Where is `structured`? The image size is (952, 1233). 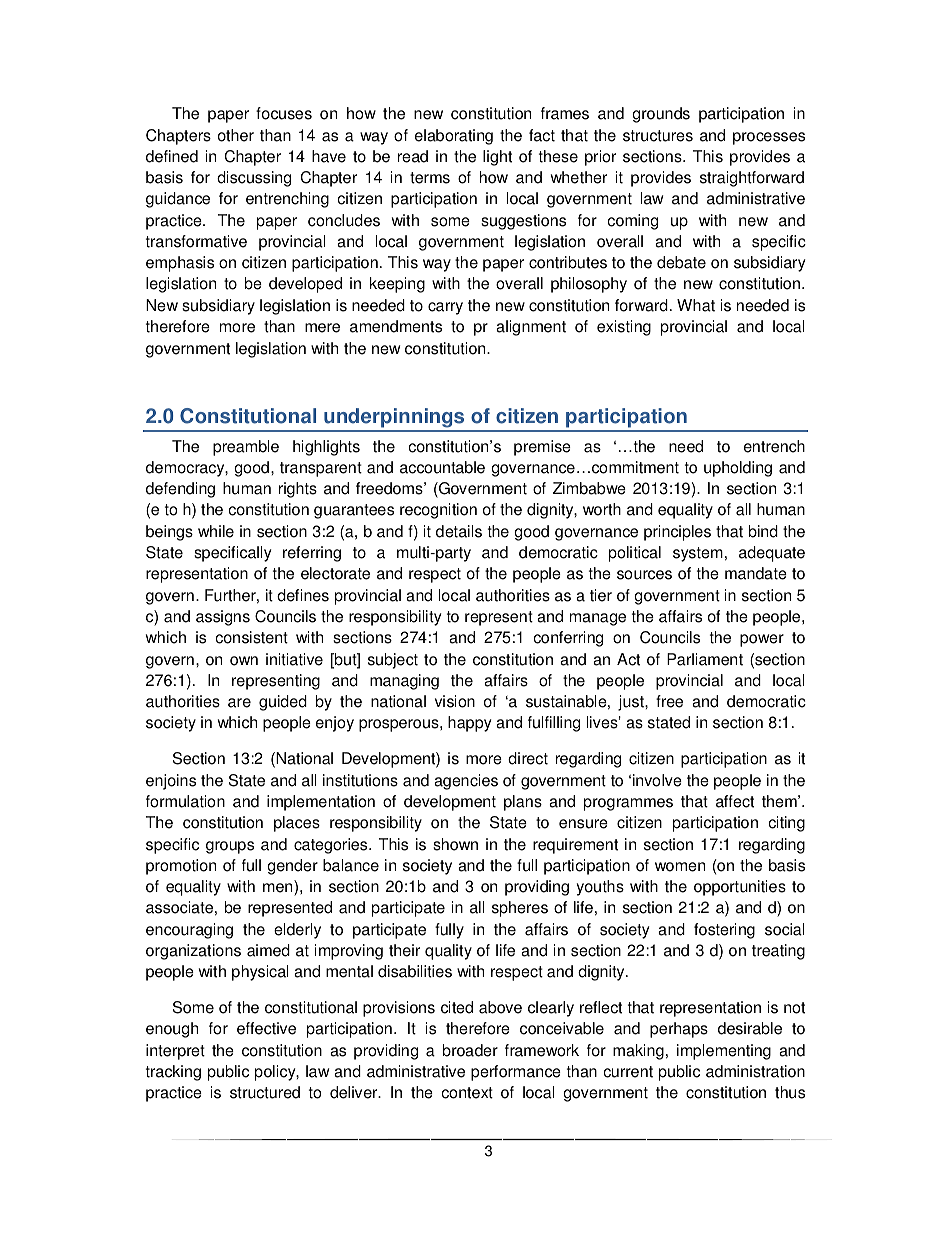
structured is located at coordinates (265, 1092).
